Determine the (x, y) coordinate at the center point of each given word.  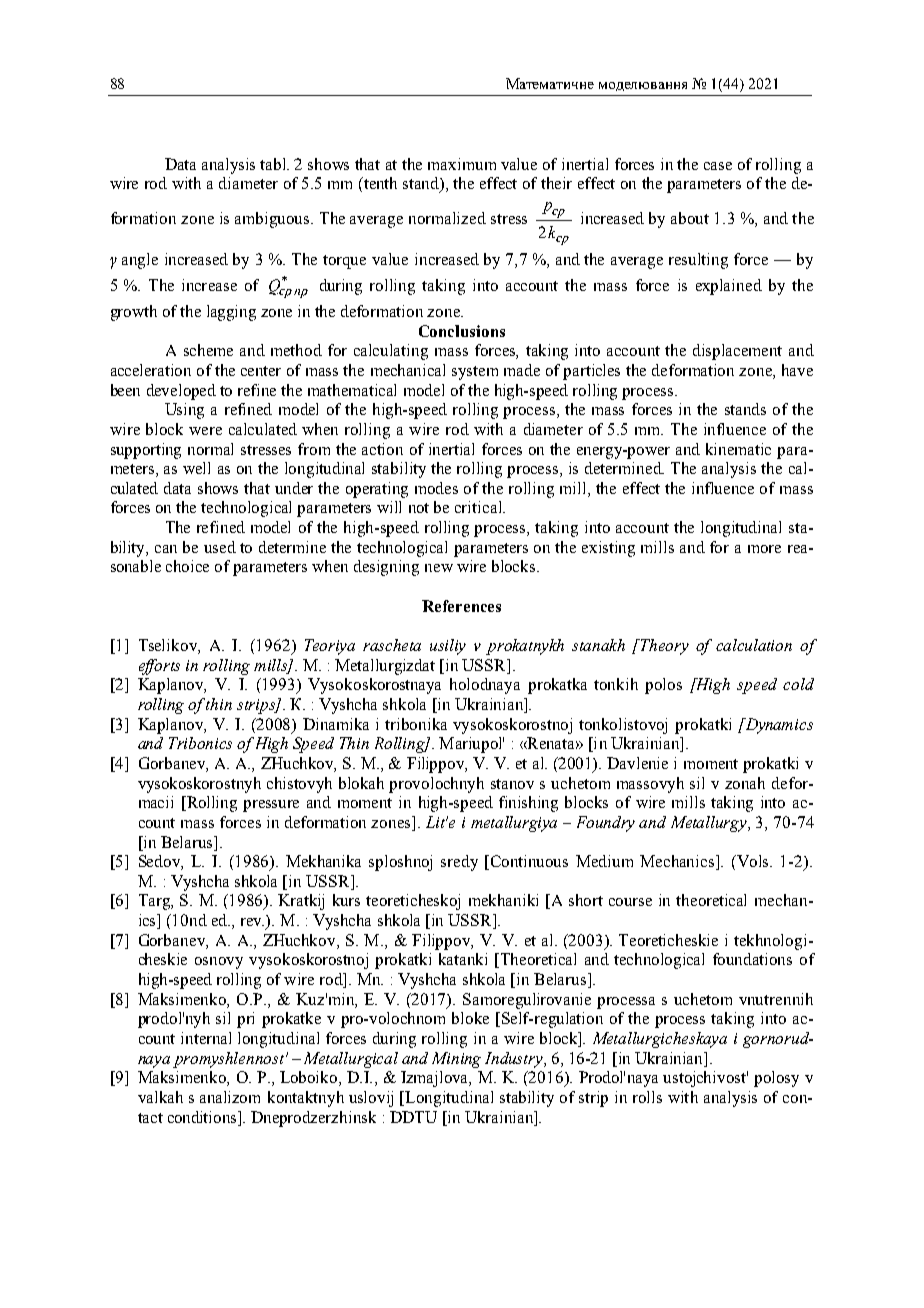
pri (245, 1020)
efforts (159, 667)
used (220, 547)
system (475, 373)
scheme (208, 350)
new (439, 568)
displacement (737, 352)
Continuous (529, 861)
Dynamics (778, 726)
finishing (528, 804)
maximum (462, 164)
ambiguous (273, 220)
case (718, 166)
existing (608, 549)
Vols (753, 861)
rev (252, 922)
